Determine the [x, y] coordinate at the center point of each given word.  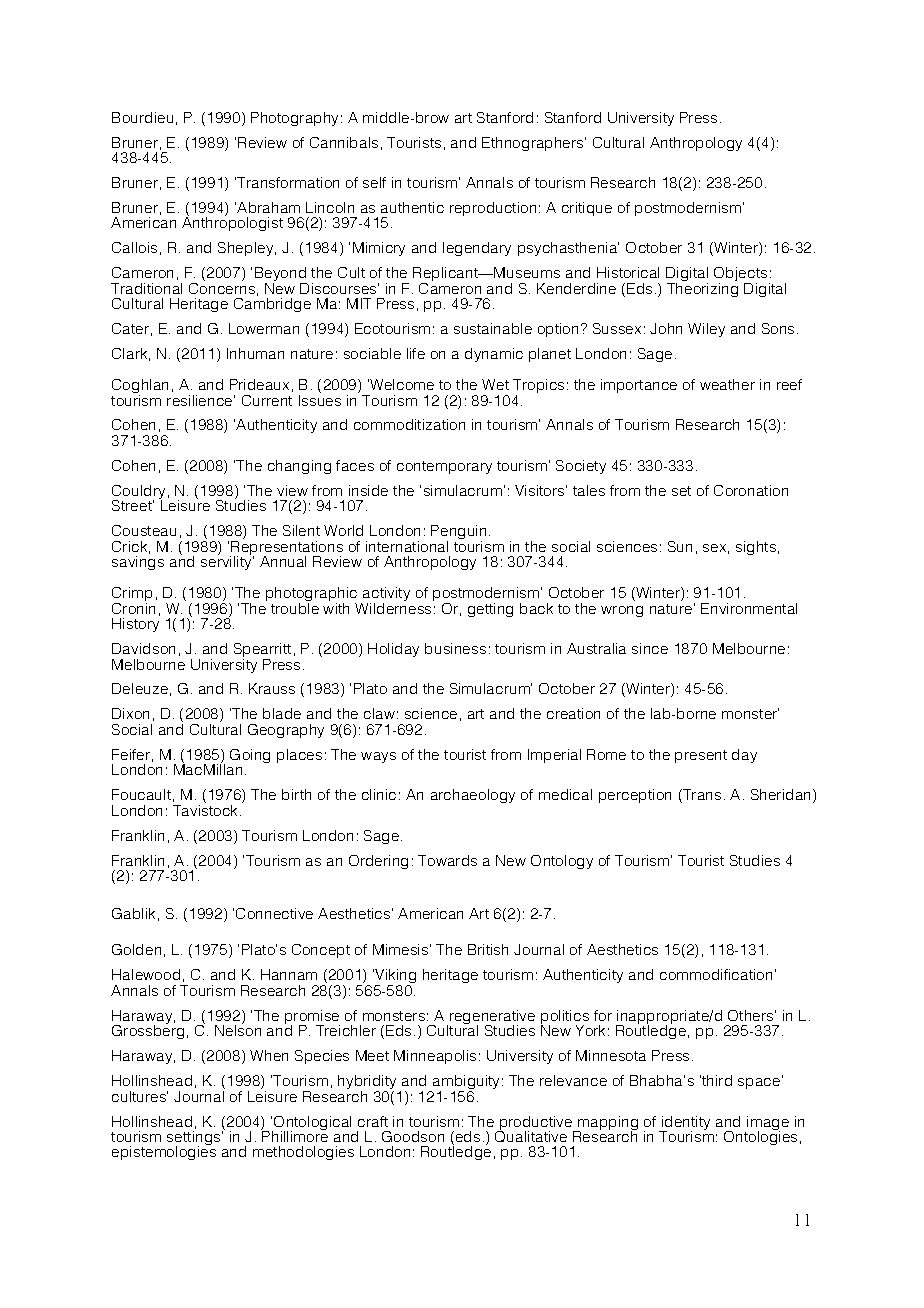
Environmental [749, 608]
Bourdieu [142, 117]
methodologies [303, 1153]
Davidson [143, 648]
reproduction [493, 209]
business [455, 648]
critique [587, 209]
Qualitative [531, 1135]
